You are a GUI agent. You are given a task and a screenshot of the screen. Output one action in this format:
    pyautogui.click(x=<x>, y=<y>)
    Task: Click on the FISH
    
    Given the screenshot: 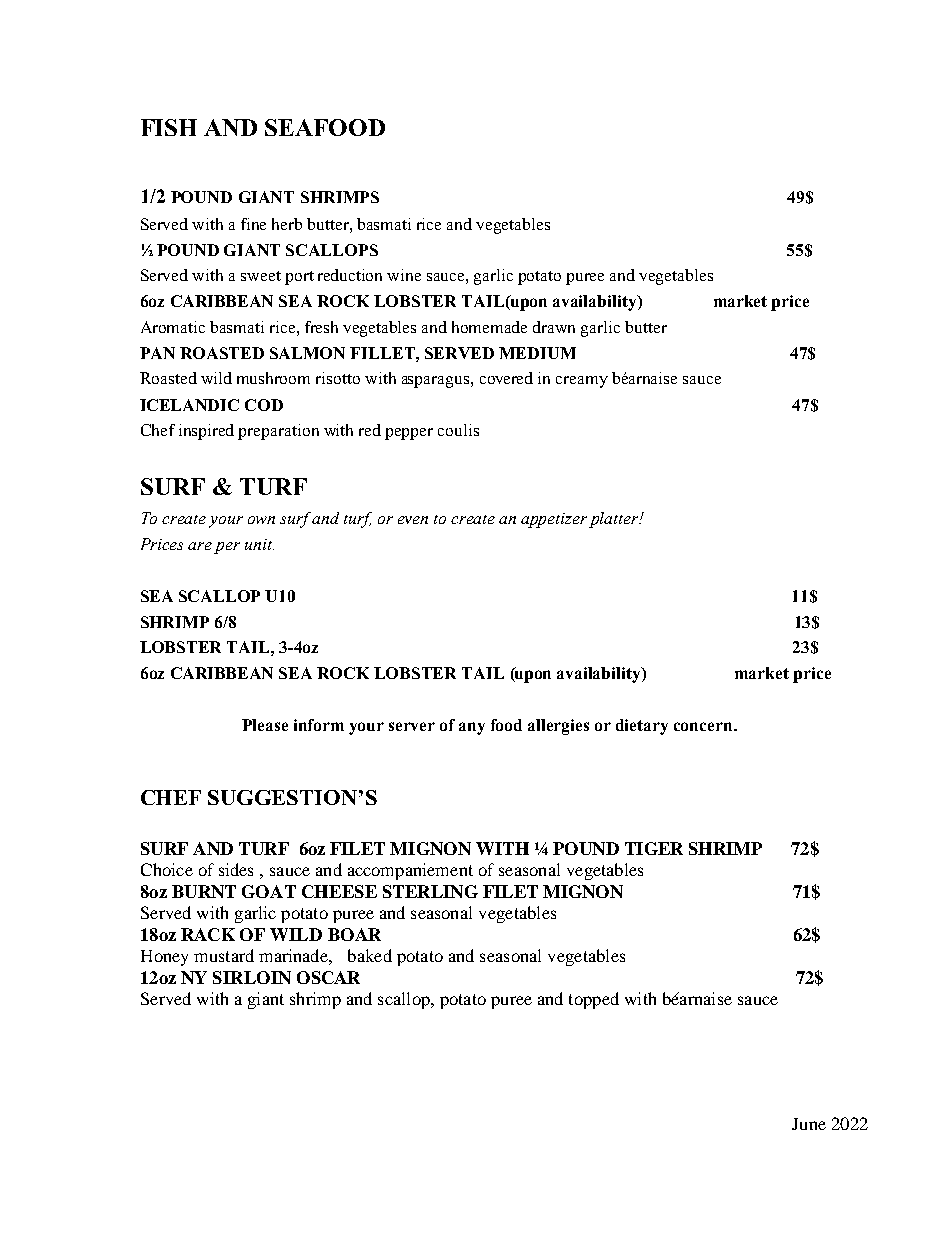 What is the action you would take?
    pyautogui.click(x=169, y=127)
